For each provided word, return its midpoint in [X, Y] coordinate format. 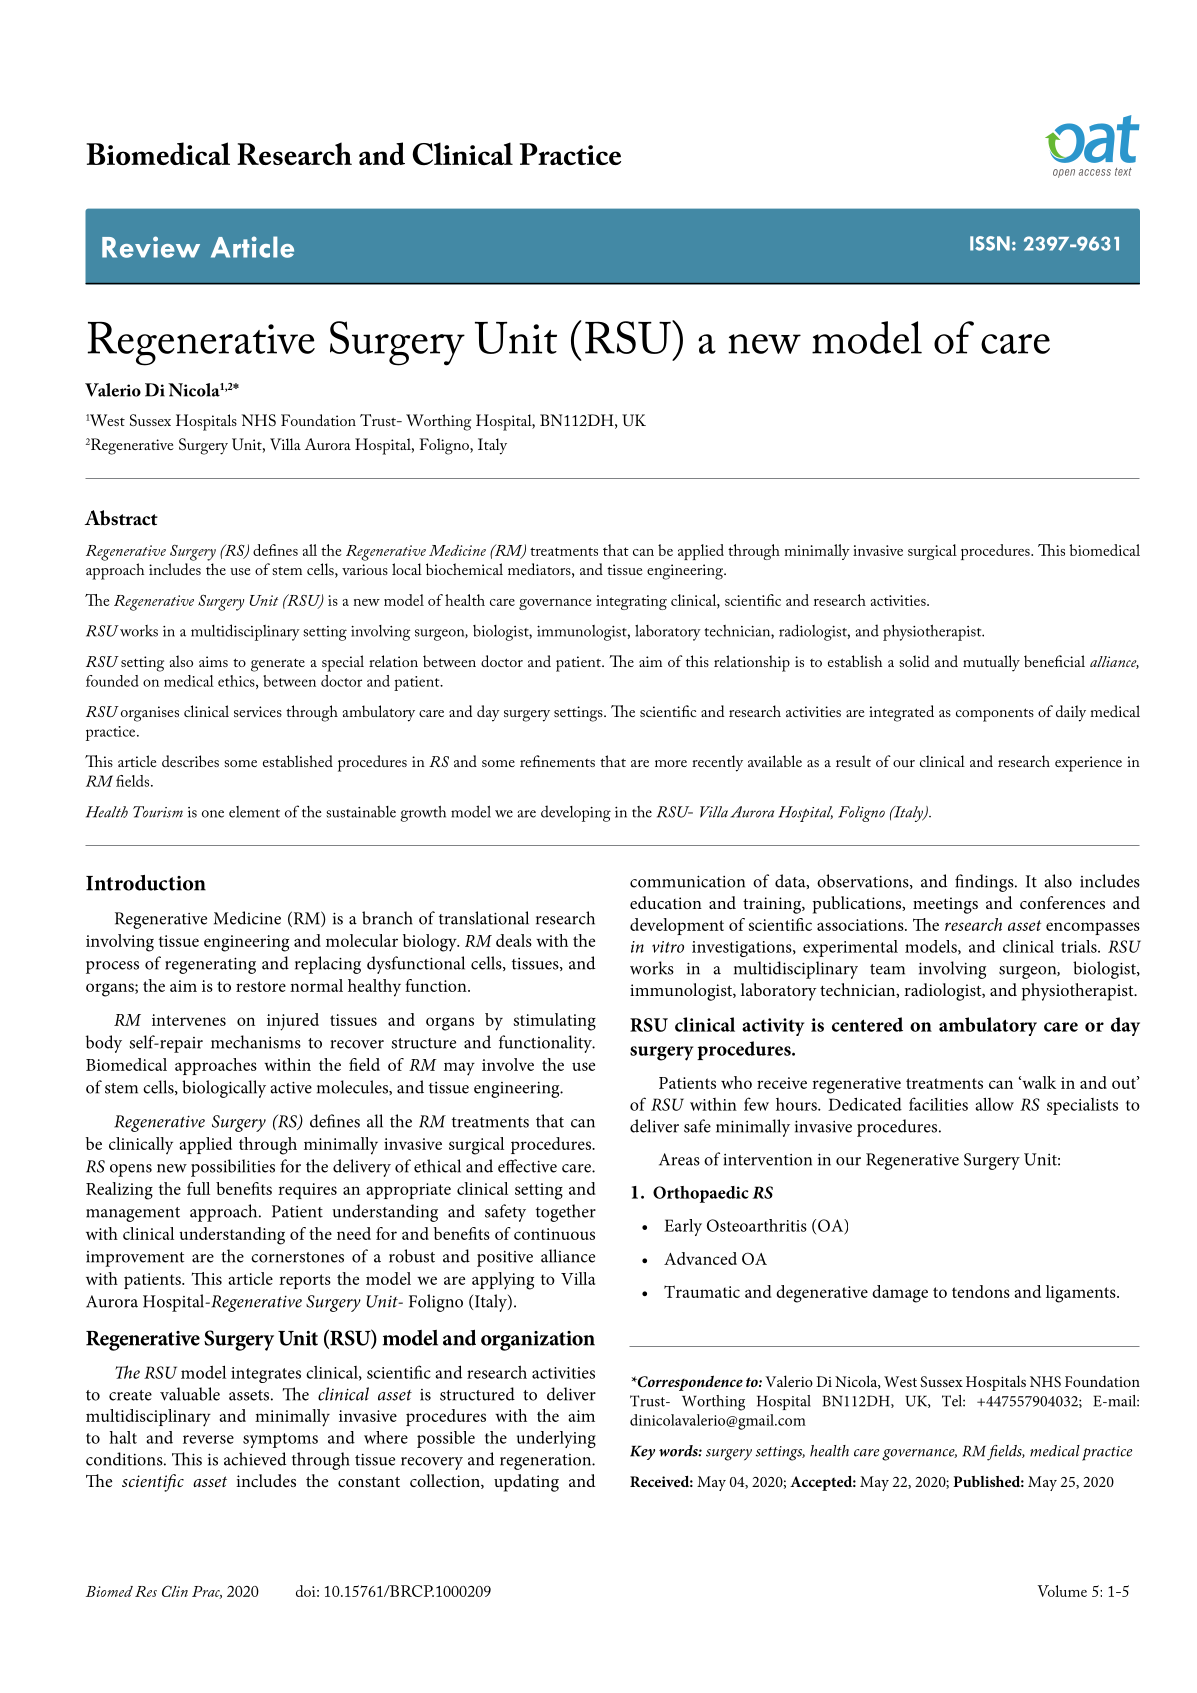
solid [914, 661]
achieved [255, 1459]
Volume [1062, 1591]
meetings [945, 905]
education [666, 902]
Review [151, 247]
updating [526, 1483]
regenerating [210, 965]
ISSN [990, 243]
